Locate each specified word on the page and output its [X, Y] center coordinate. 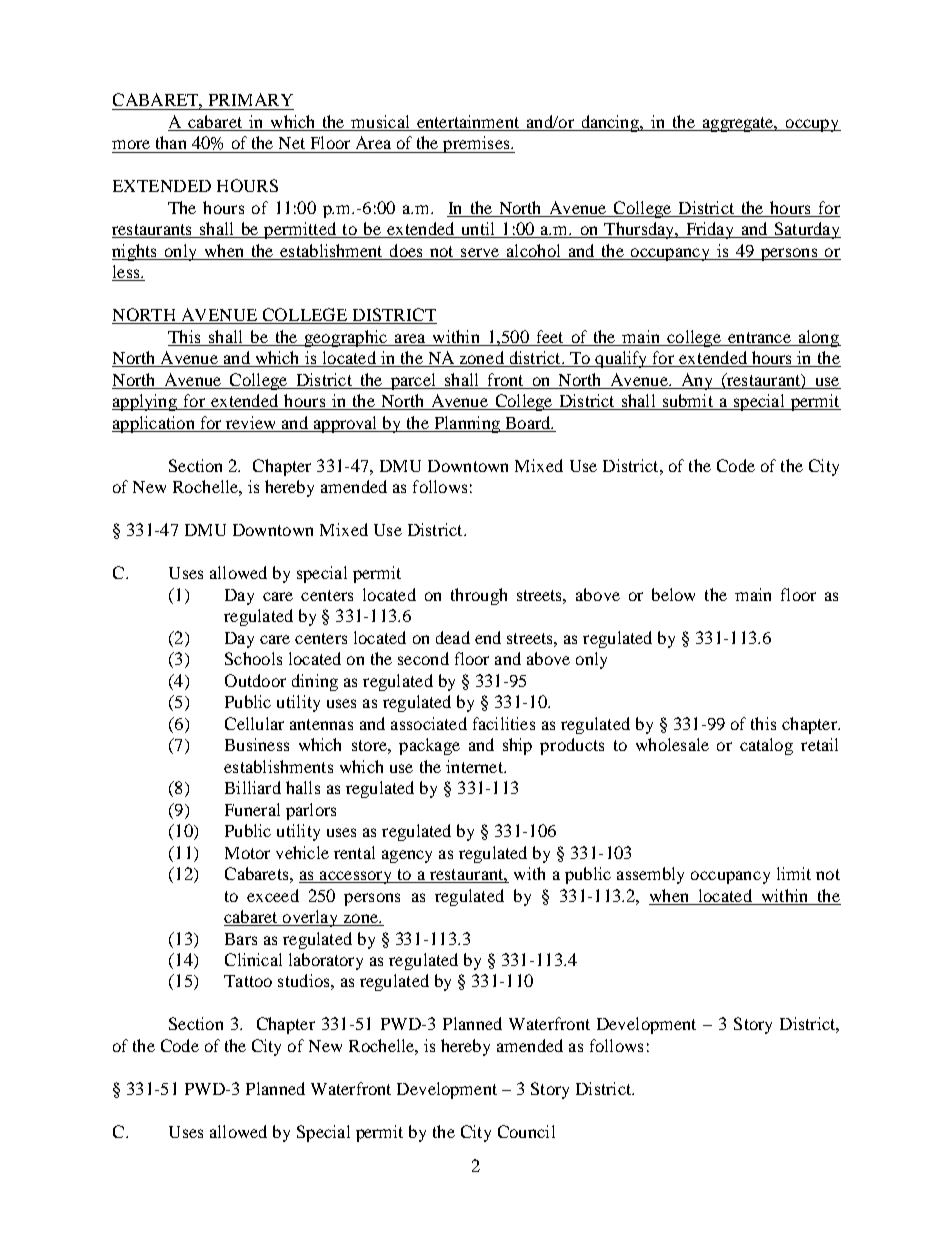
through [479, 596]
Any [696, 381]
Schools [253, 658]
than [171, 142]
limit [794, 873]
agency [407, 856]
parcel [413, 381]
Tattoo [248, 981]
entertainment [468, 123]
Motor [247, 853]
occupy [812, 125]
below [673, 594]
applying [145, 402]
